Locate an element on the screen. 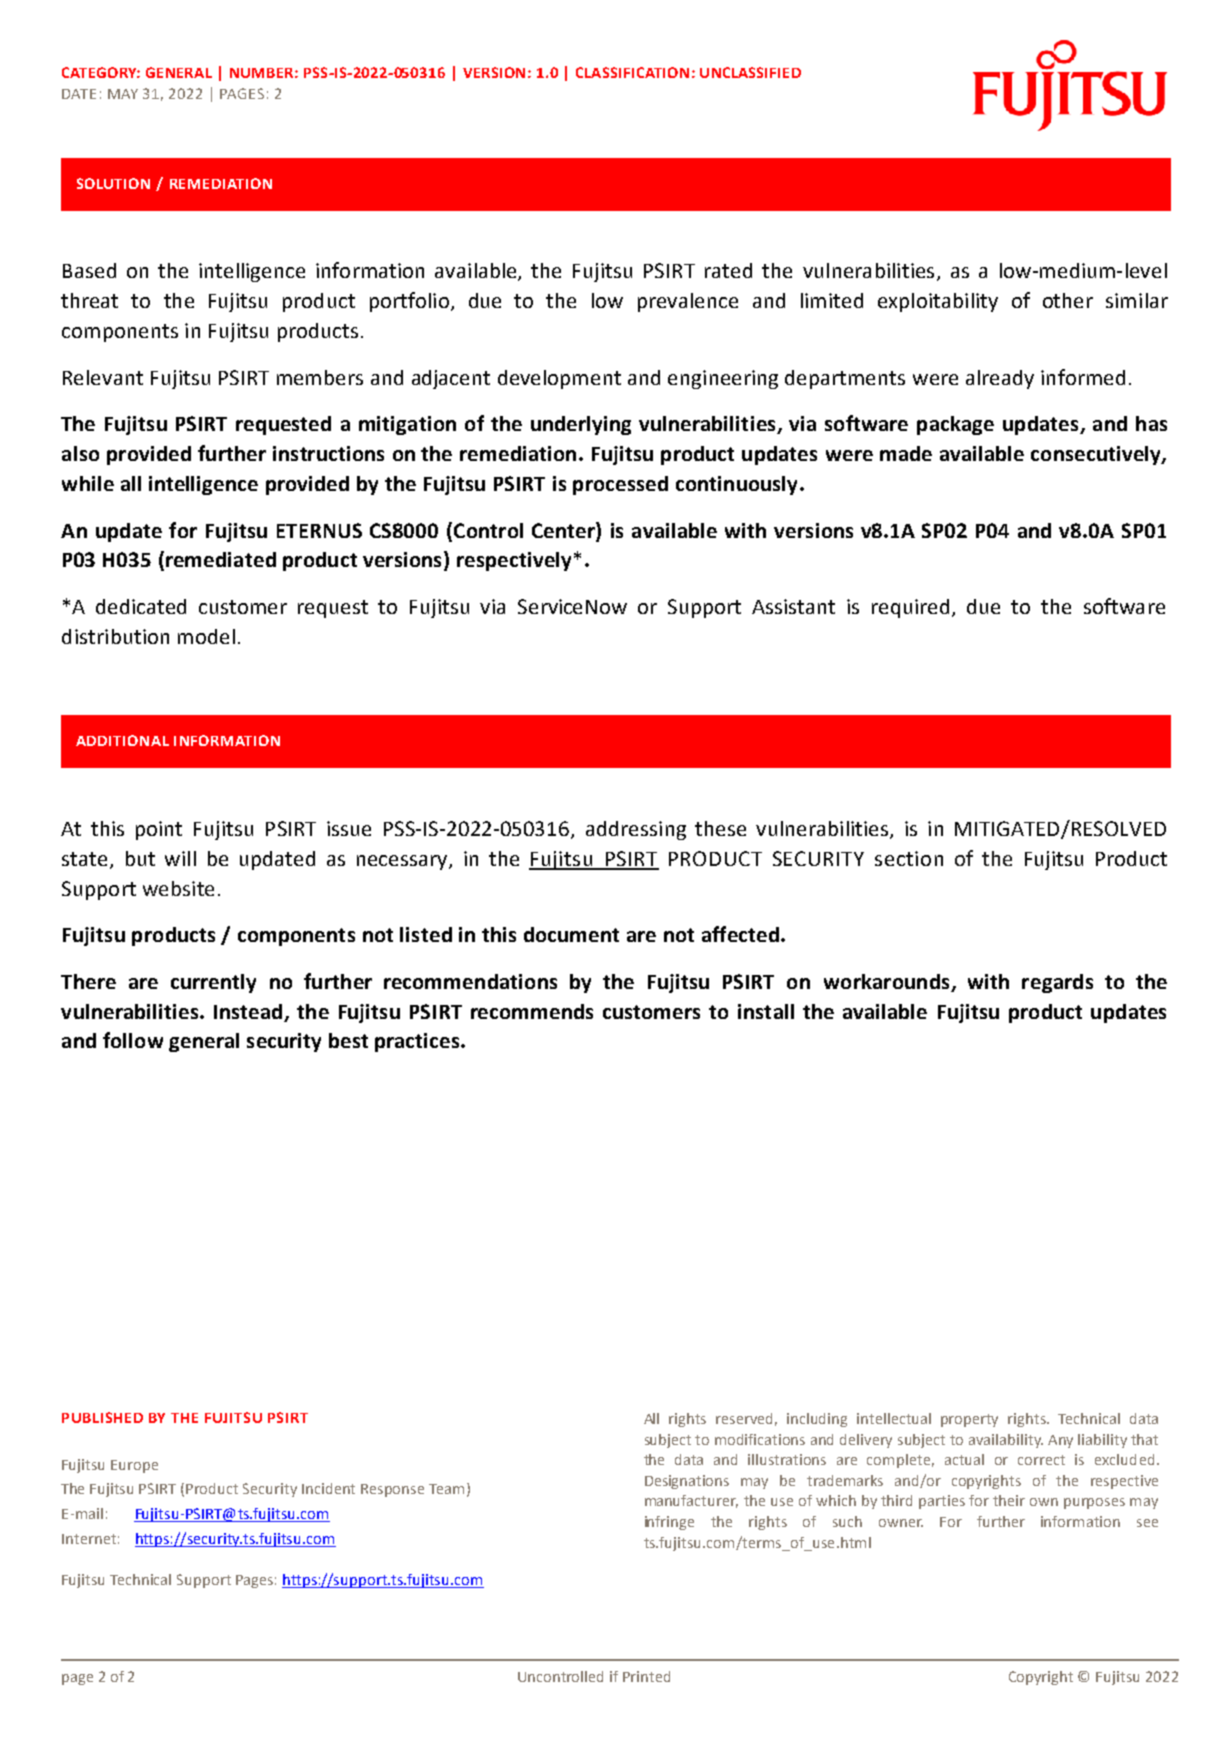 The image size is (1229, 1739). CLASSIFICATION is located at coordinates (632, 72).
